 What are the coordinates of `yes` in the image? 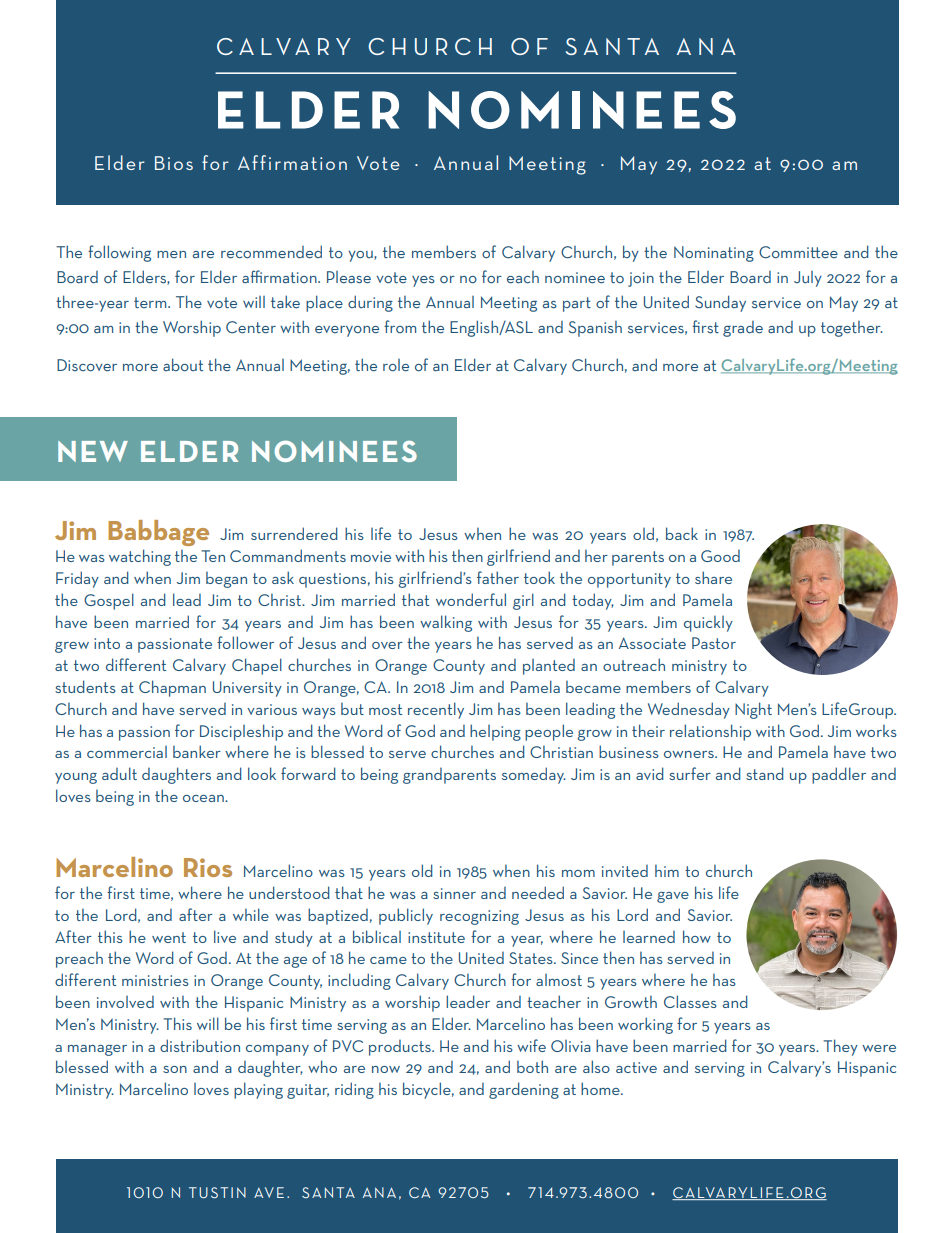 It's located at (423, 281).
